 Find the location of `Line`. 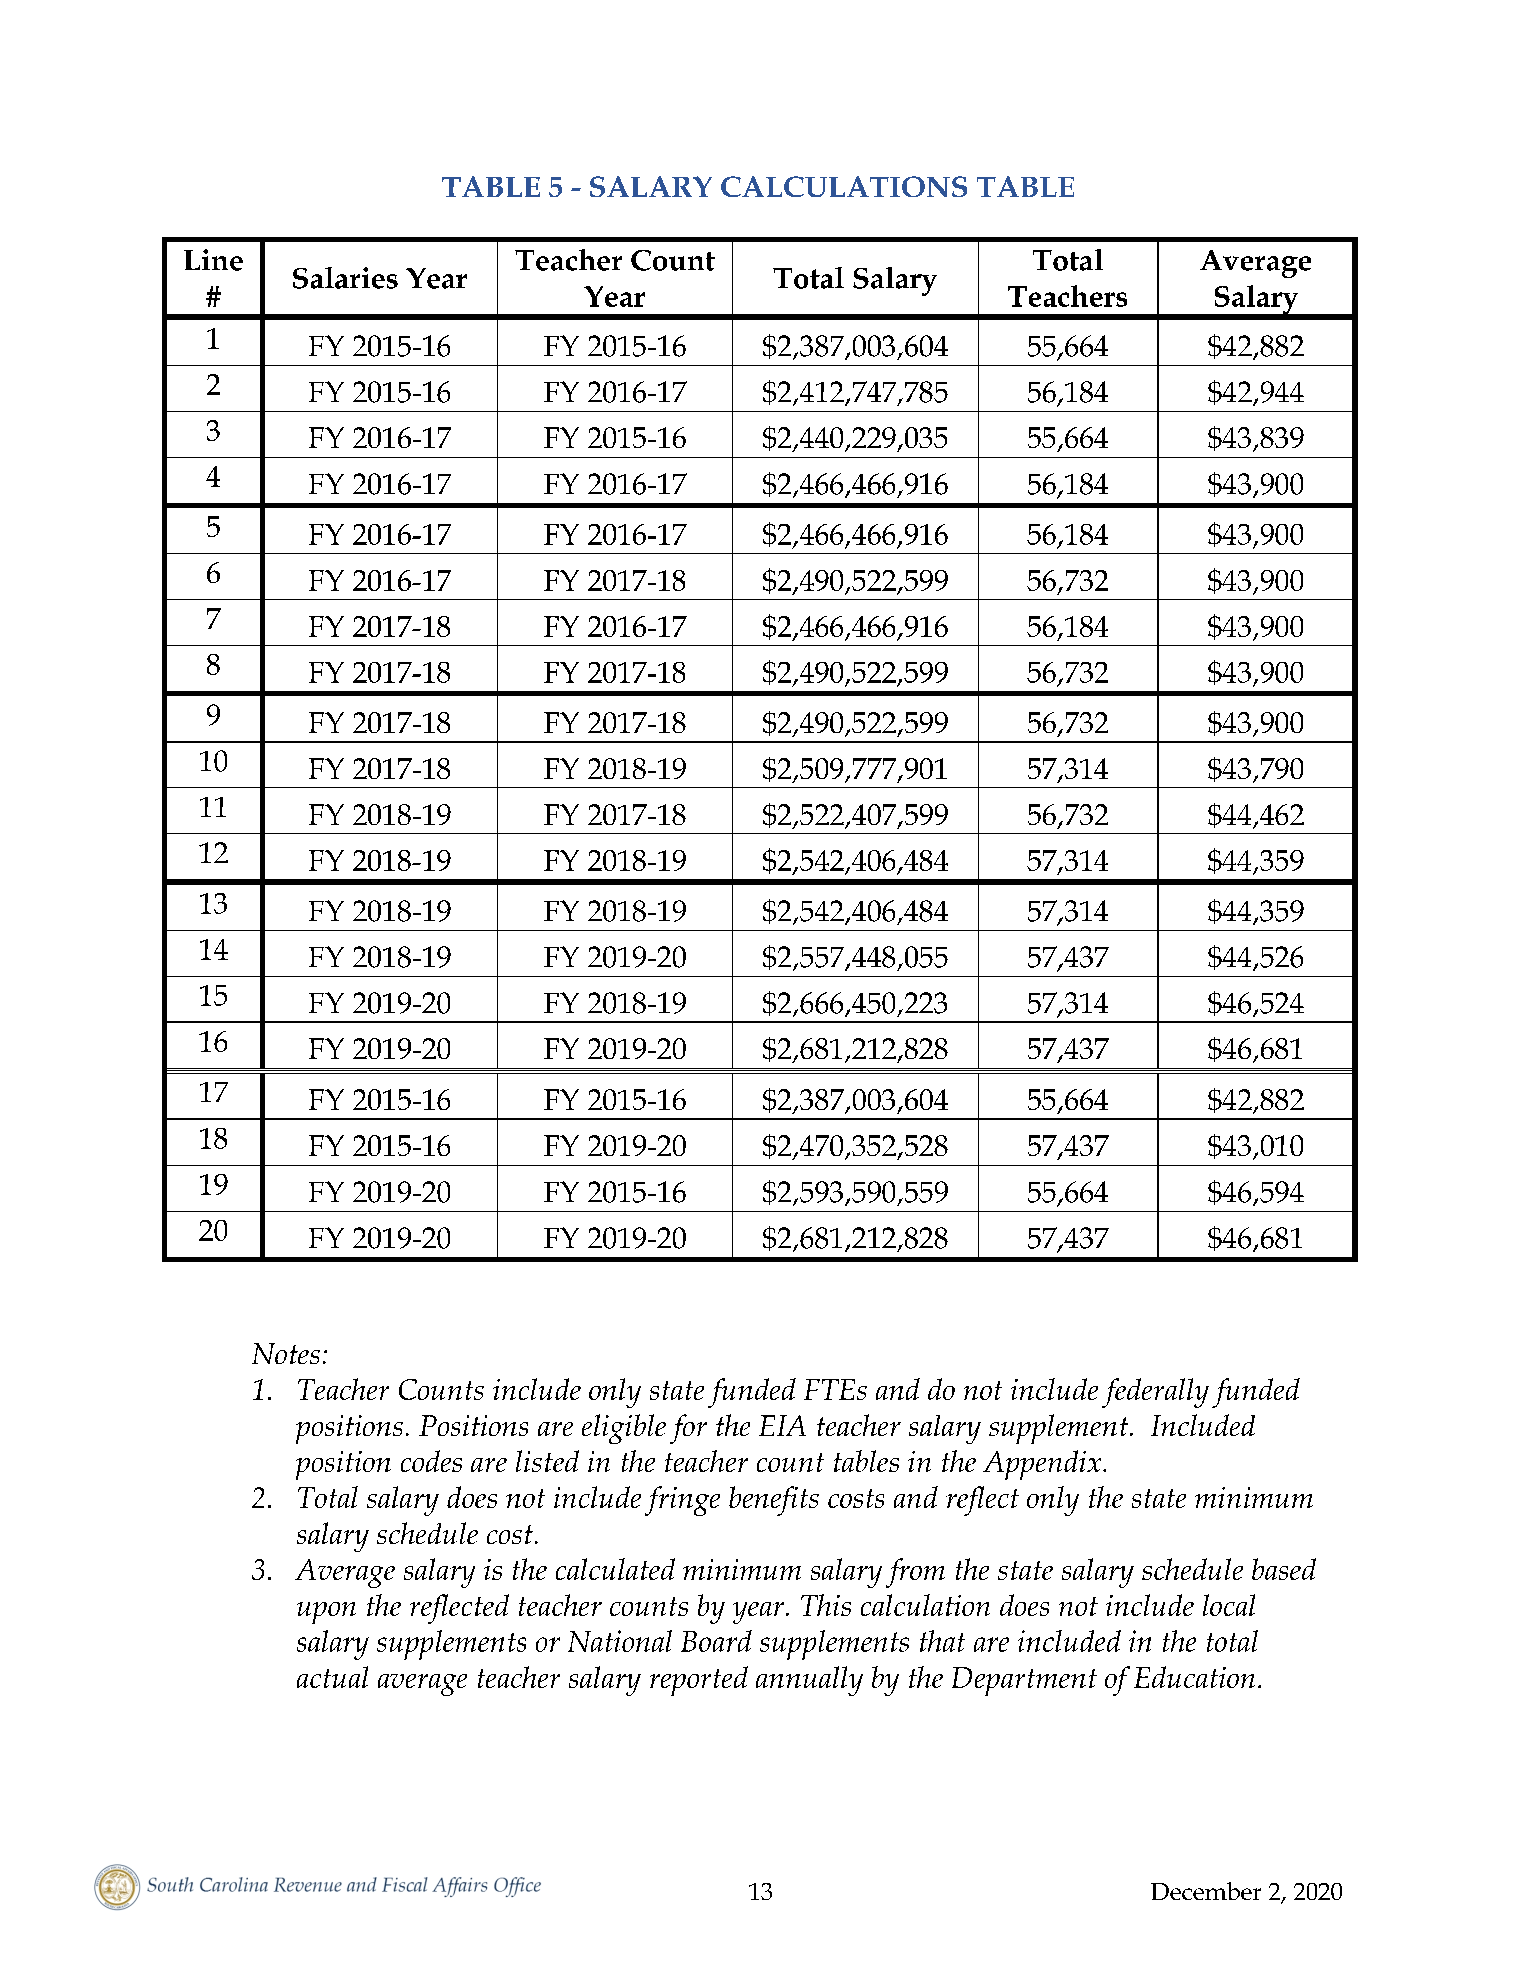

Line is located at coordinates (213, 260).
